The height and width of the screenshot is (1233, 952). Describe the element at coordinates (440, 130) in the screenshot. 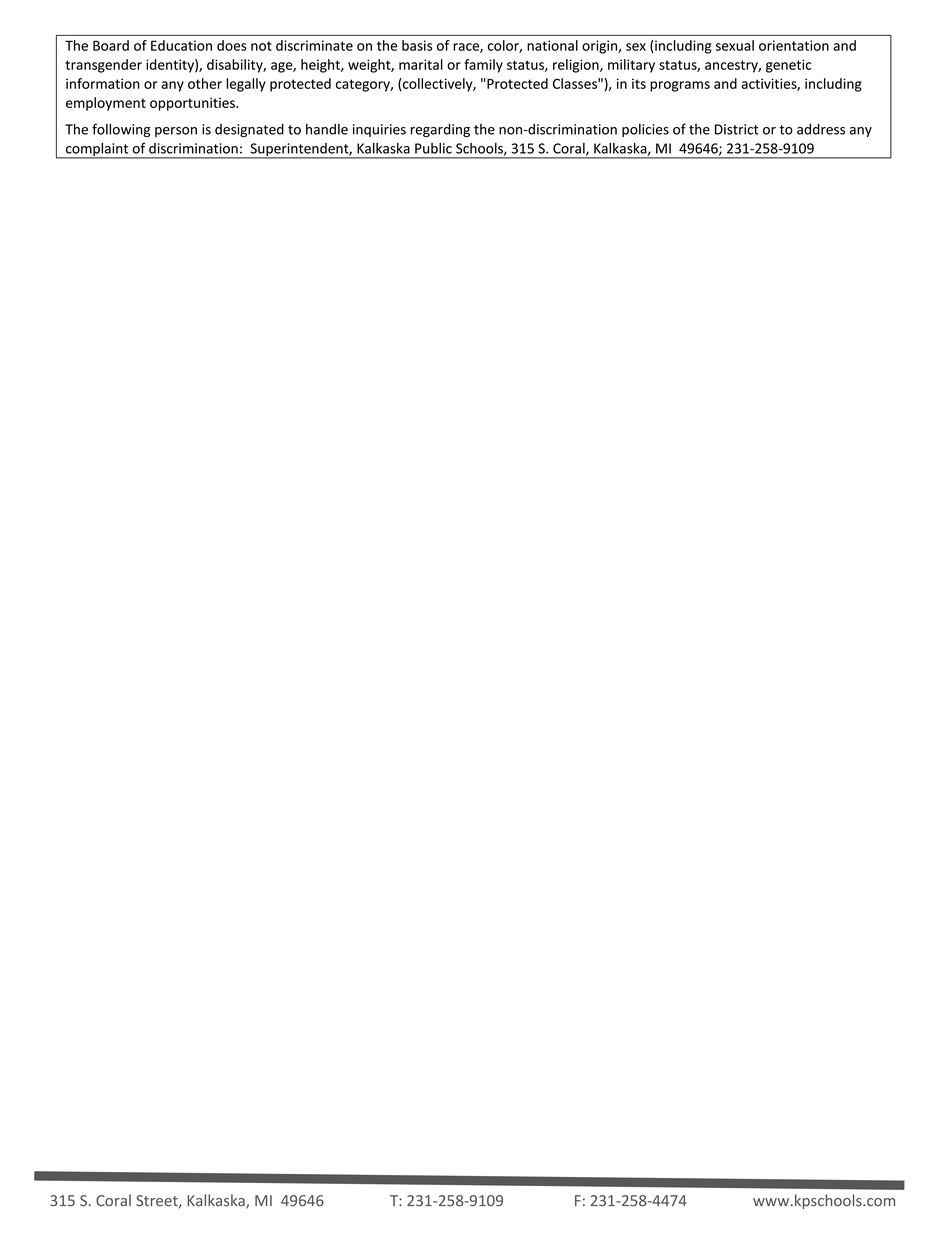

I see `regarding` at that location.
